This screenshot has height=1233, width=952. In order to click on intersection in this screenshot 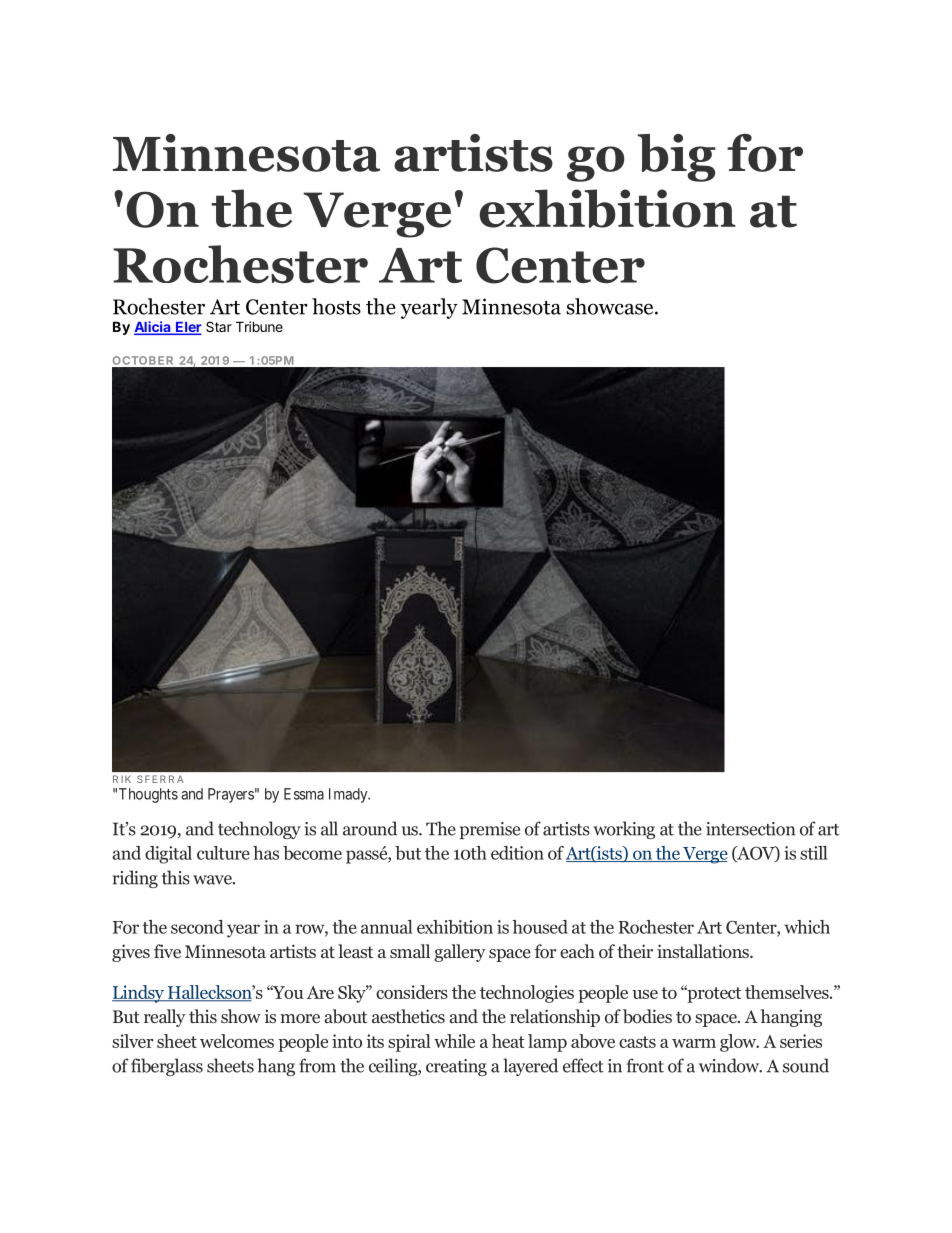, I will do `click(750, 829)`.
